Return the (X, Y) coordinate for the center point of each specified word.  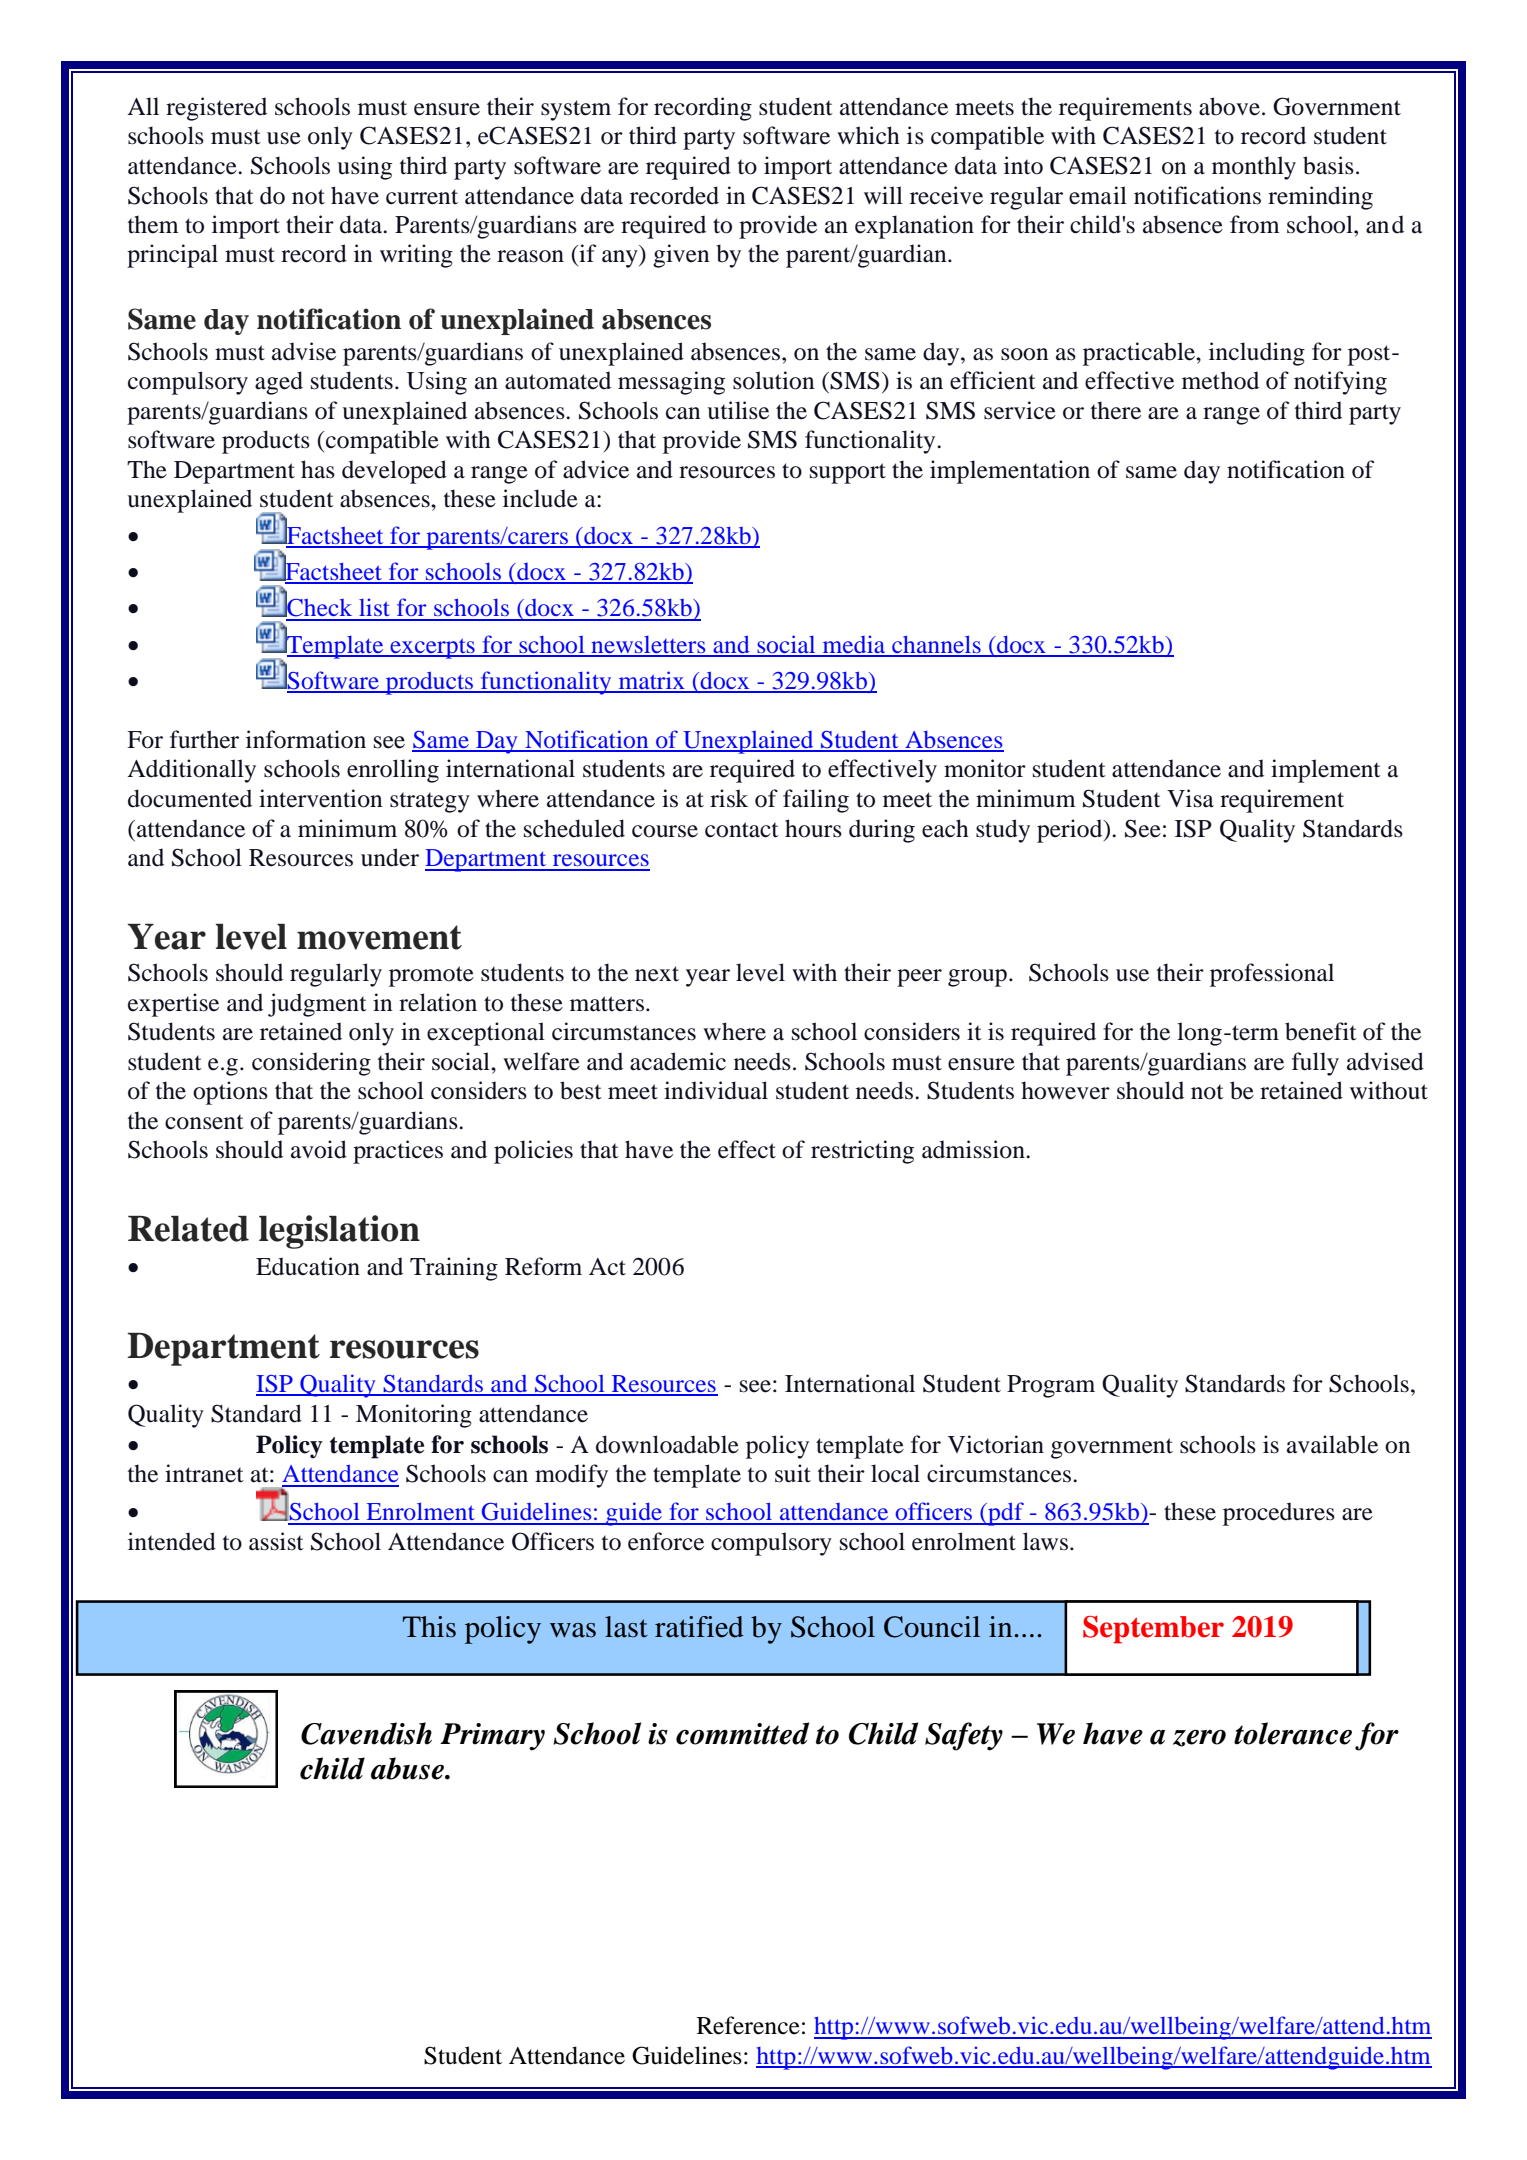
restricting (862, 1152)
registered (216, 109)
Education (308, 1266)
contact (742, 830)
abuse (408, 1768)
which (868, 135)
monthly (1254, 168)
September (1153, 1630)
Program (1051, 1386)
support (848, 473)
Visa (1190, 798)
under (390, 857)
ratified (699, 1627)
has (318, 469)
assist (276, 1541)
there (1116, 410)
